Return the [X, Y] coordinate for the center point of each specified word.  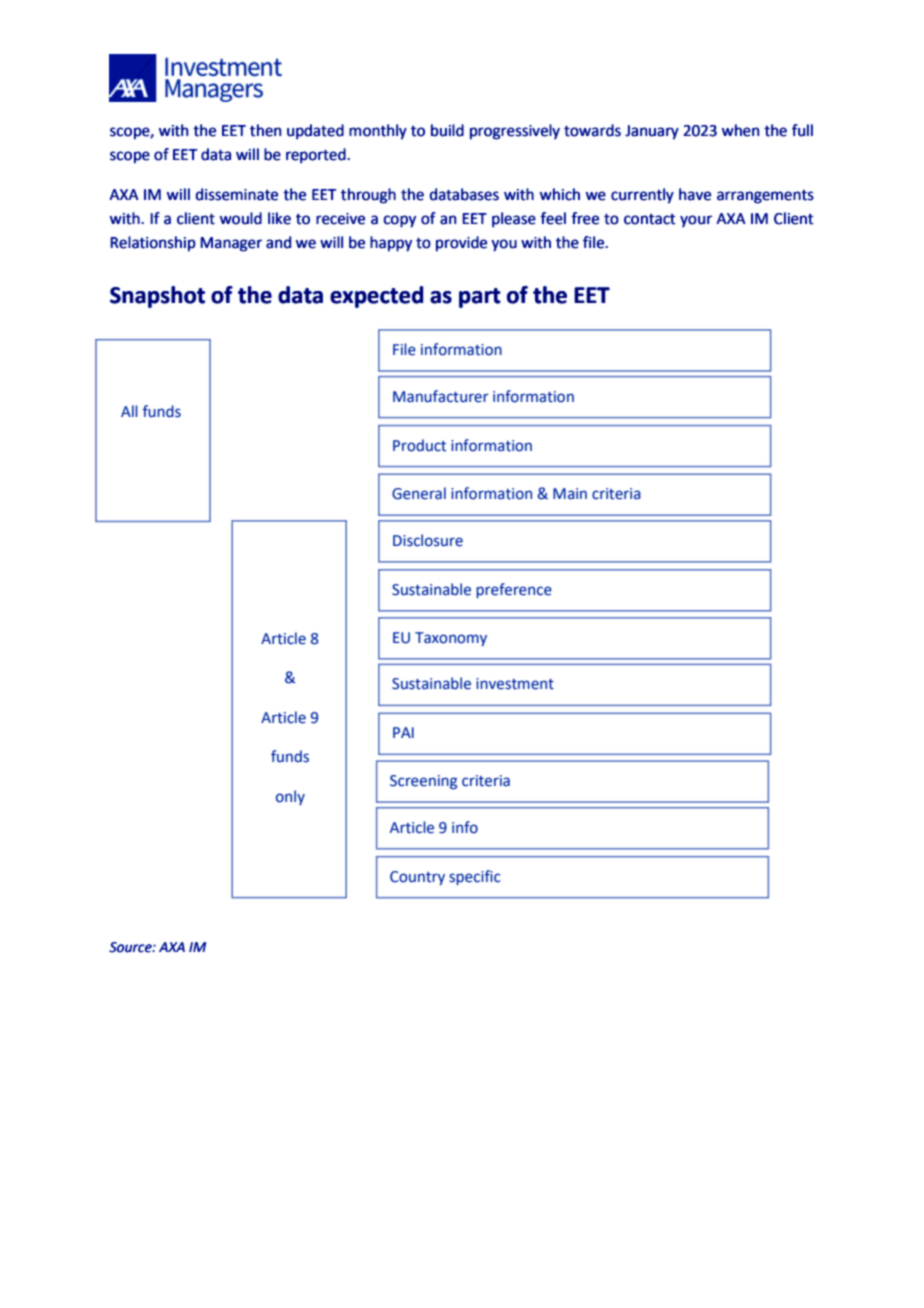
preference [514, 590]
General [419, 493]
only [290, 797]
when [740, 130]
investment [515, 684]
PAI [403, 732]
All [129, 411]
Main [570, 494]
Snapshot [157, 297]
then [265, 130]
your [696, 221]
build [447, 130]
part [480, 298]
